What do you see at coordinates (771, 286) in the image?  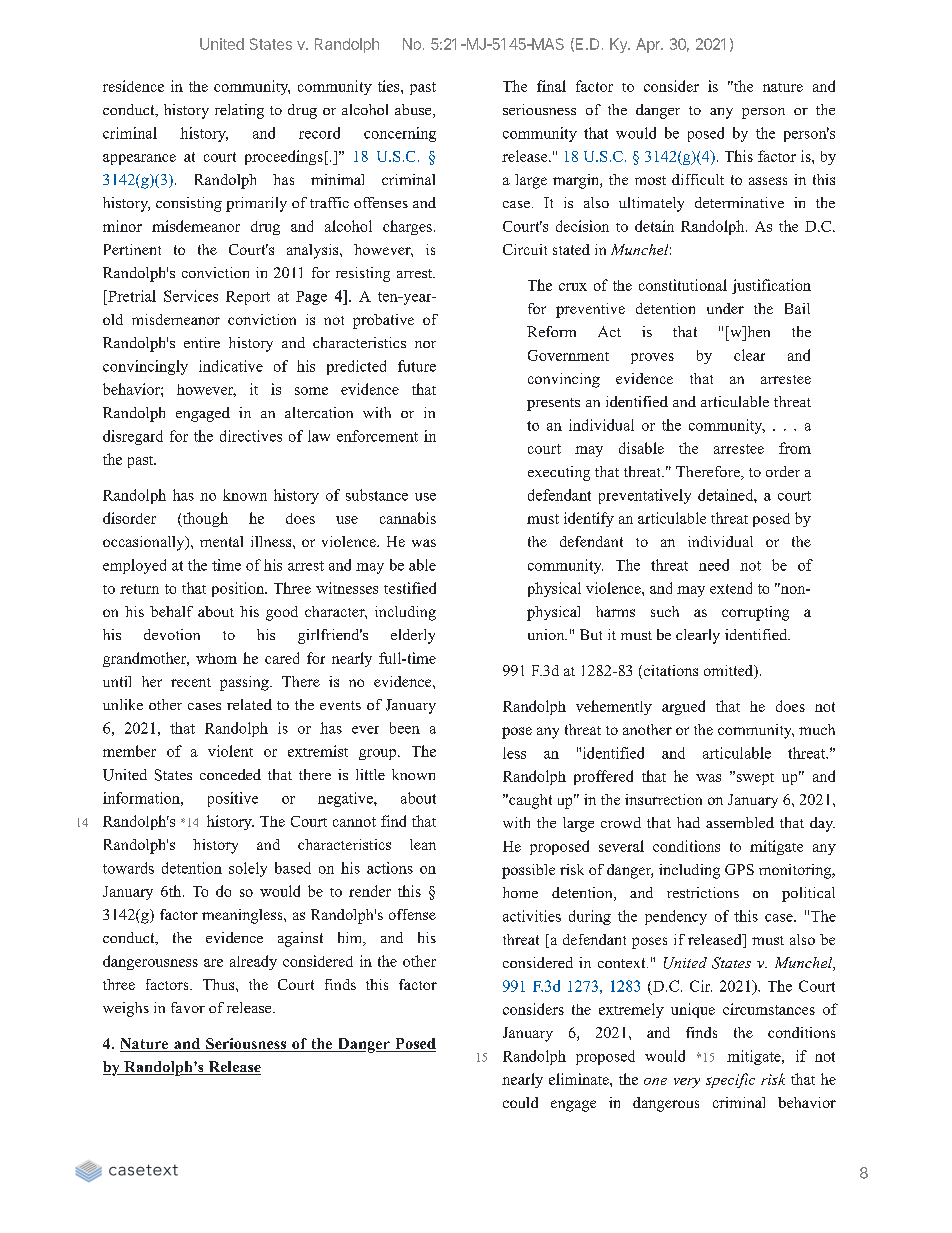 I see `justification` at bounding box center [771, 286].
